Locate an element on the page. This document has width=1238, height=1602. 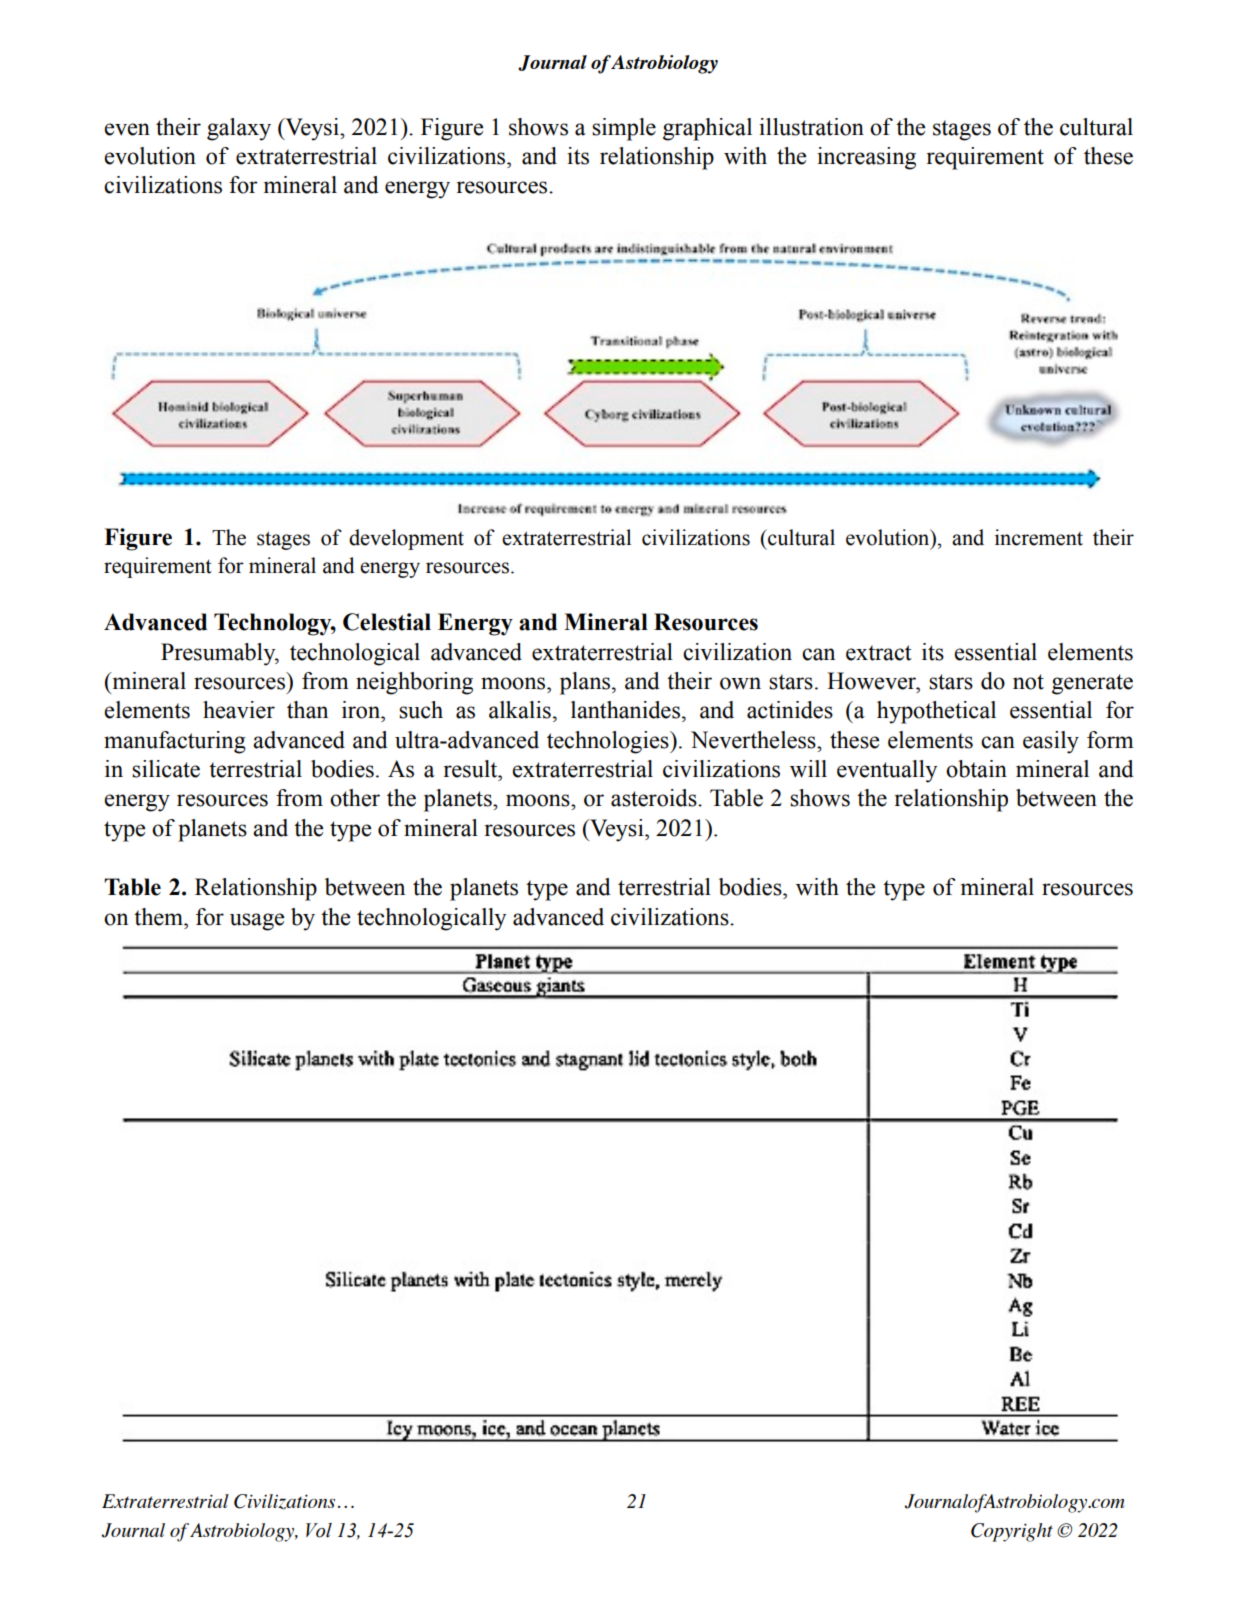
plans is located at coordinates (586, 683).
